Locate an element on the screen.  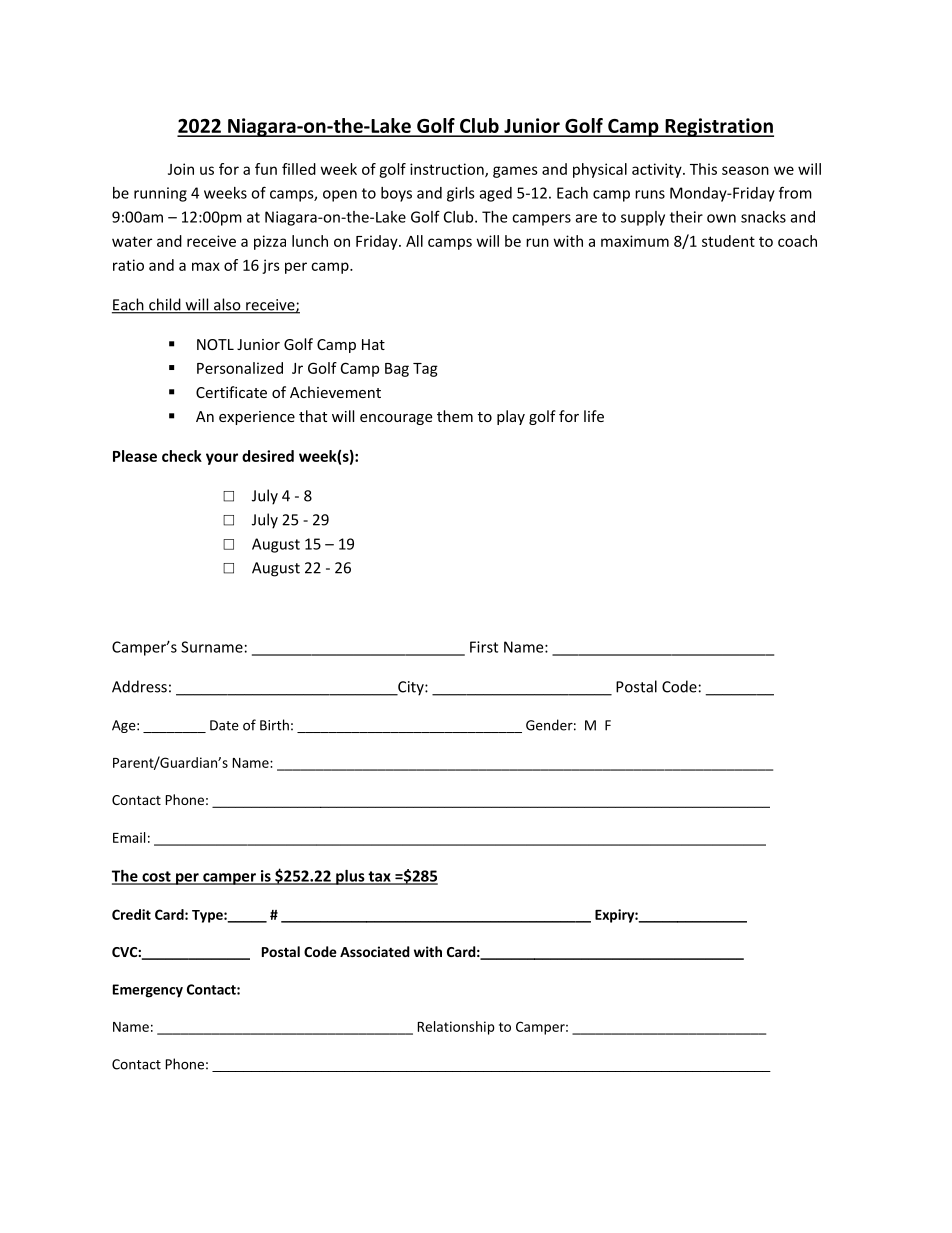
life is located at coordinates (594, 416).
